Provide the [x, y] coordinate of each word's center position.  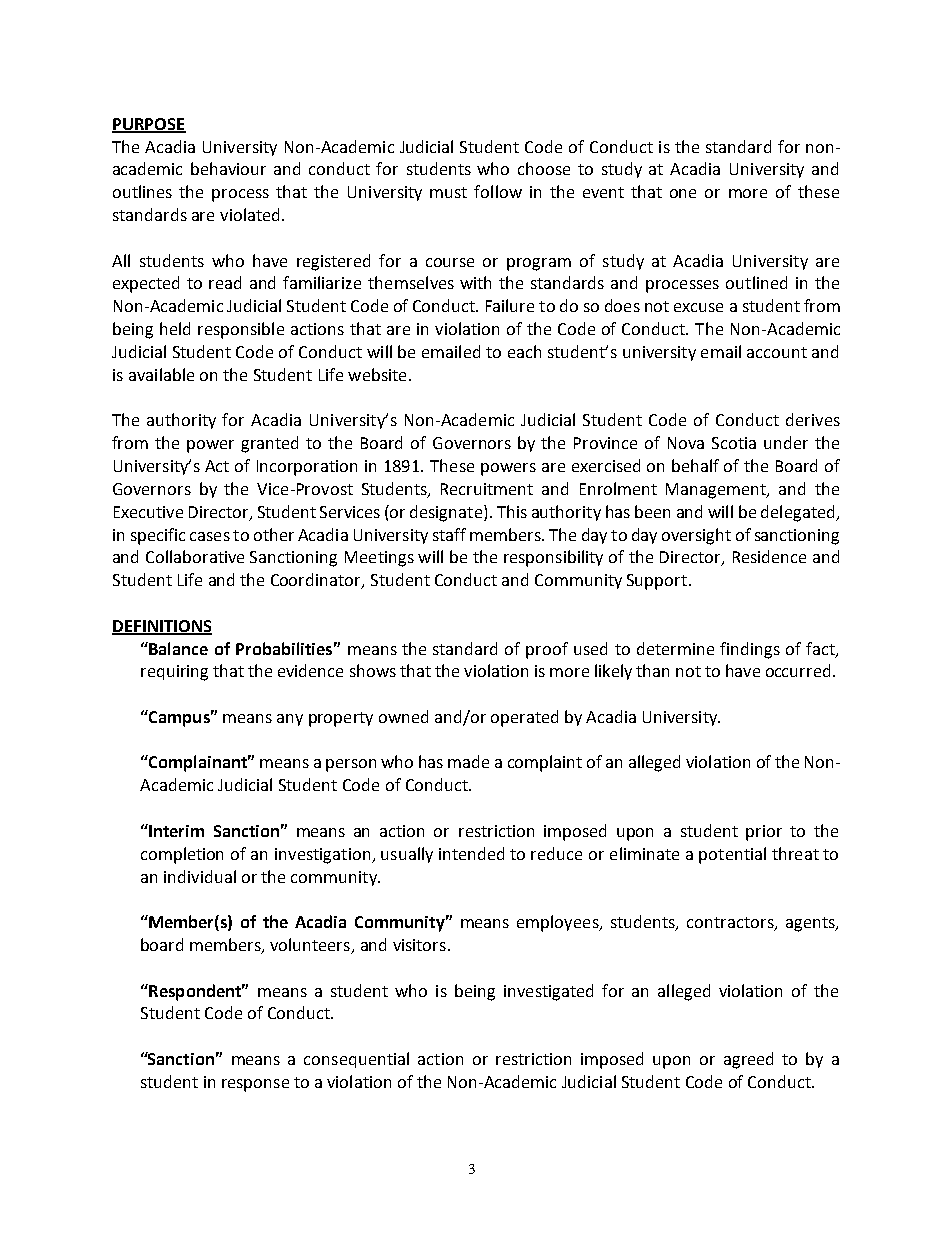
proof [547, 650]
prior [764, 833]
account [777, 352]
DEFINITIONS [162, 627]
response [255, 1085]
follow [498, 191]
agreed [748, 1060]
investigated [548, 992]
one [683, 193]
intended [471, 853]
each [524, 351]
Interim [175, 830]
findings [750, 650]
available [161, 374]
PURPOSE [149, 125]
